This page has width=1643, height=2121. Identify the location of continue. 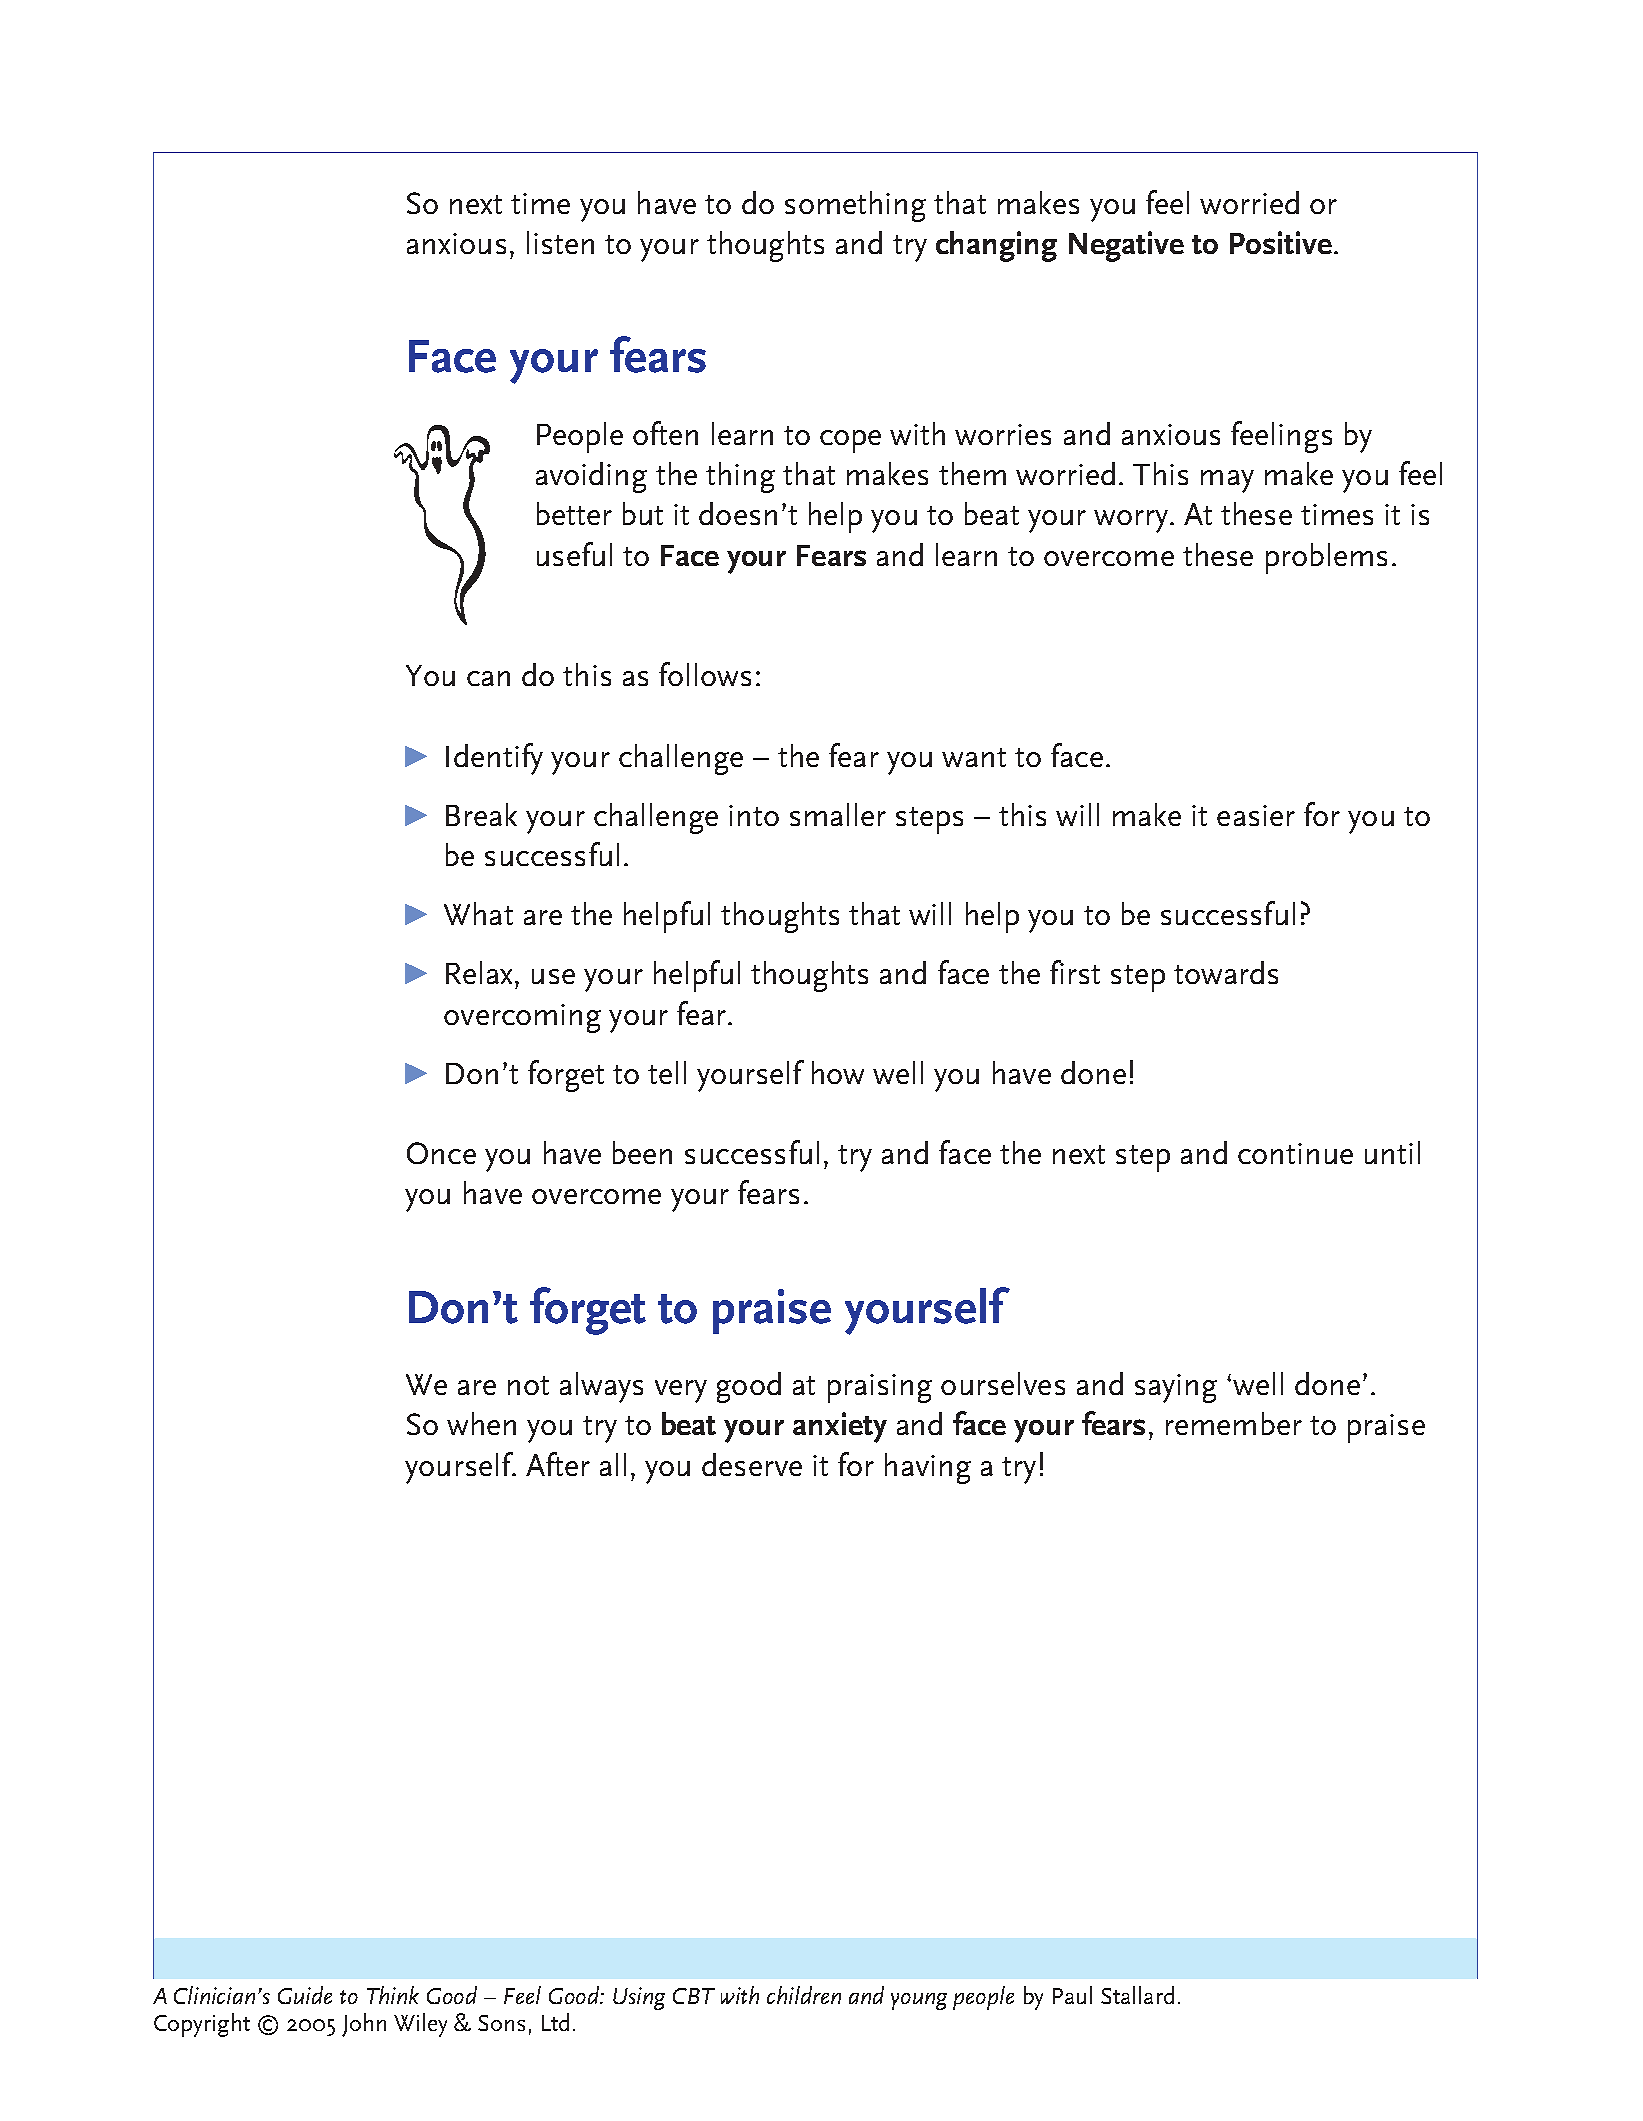
(1295, 1153).
